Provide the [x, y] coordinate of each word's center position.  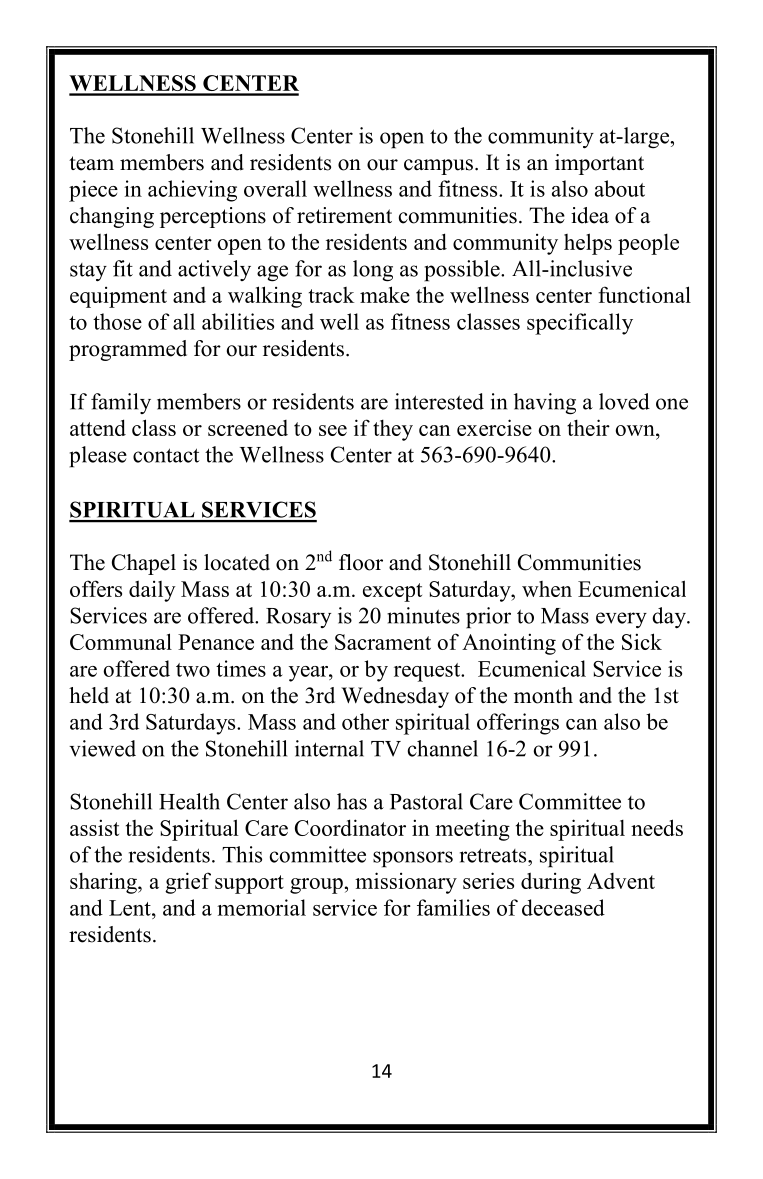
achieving [192, 191]
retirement [344, 215]
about [620, 188]
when [547, 589]
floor [361, 562]
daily [152, 591]
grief [188, 883]
